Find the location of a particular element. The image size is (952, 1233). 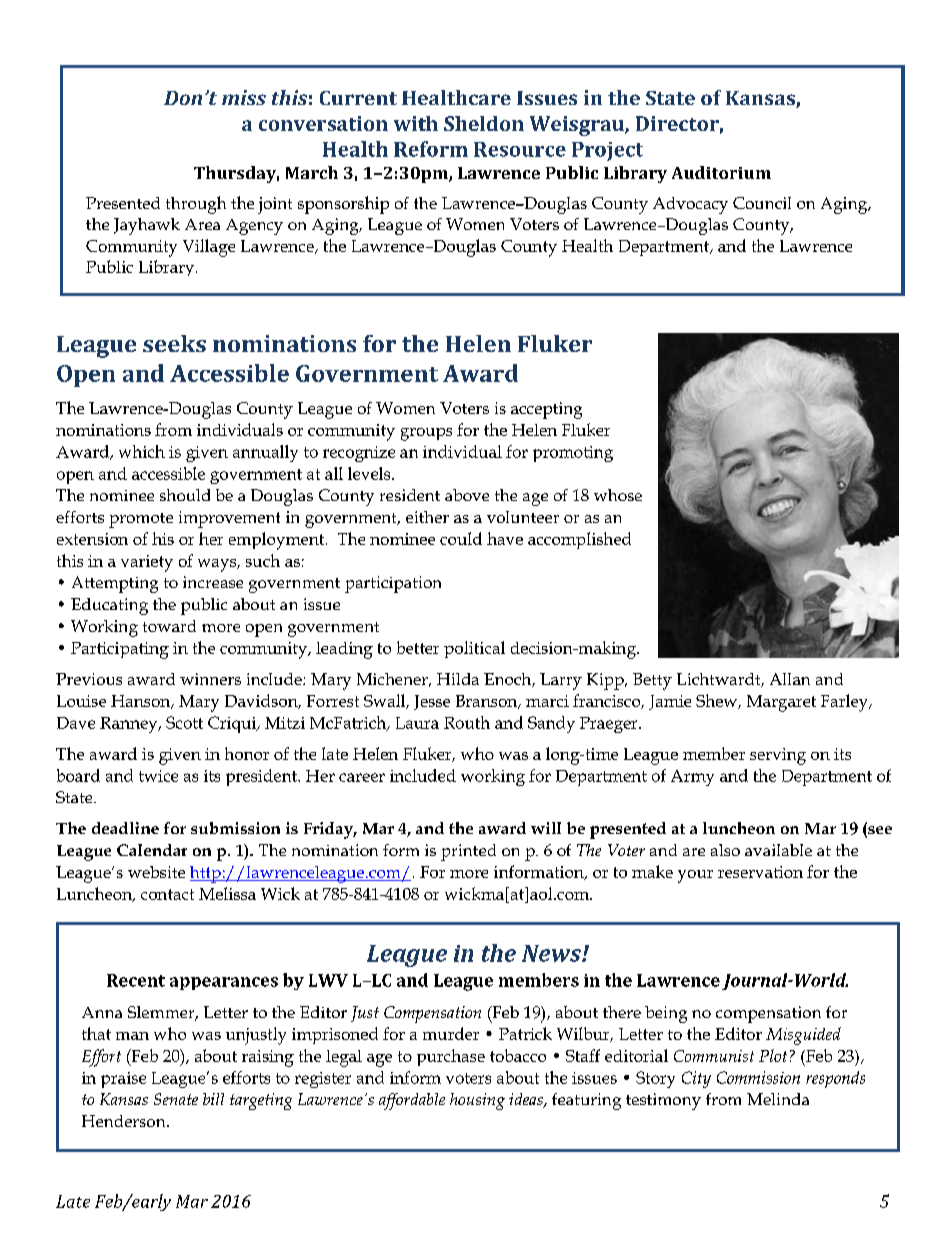

Allan is located at coordinates (790, 679).
